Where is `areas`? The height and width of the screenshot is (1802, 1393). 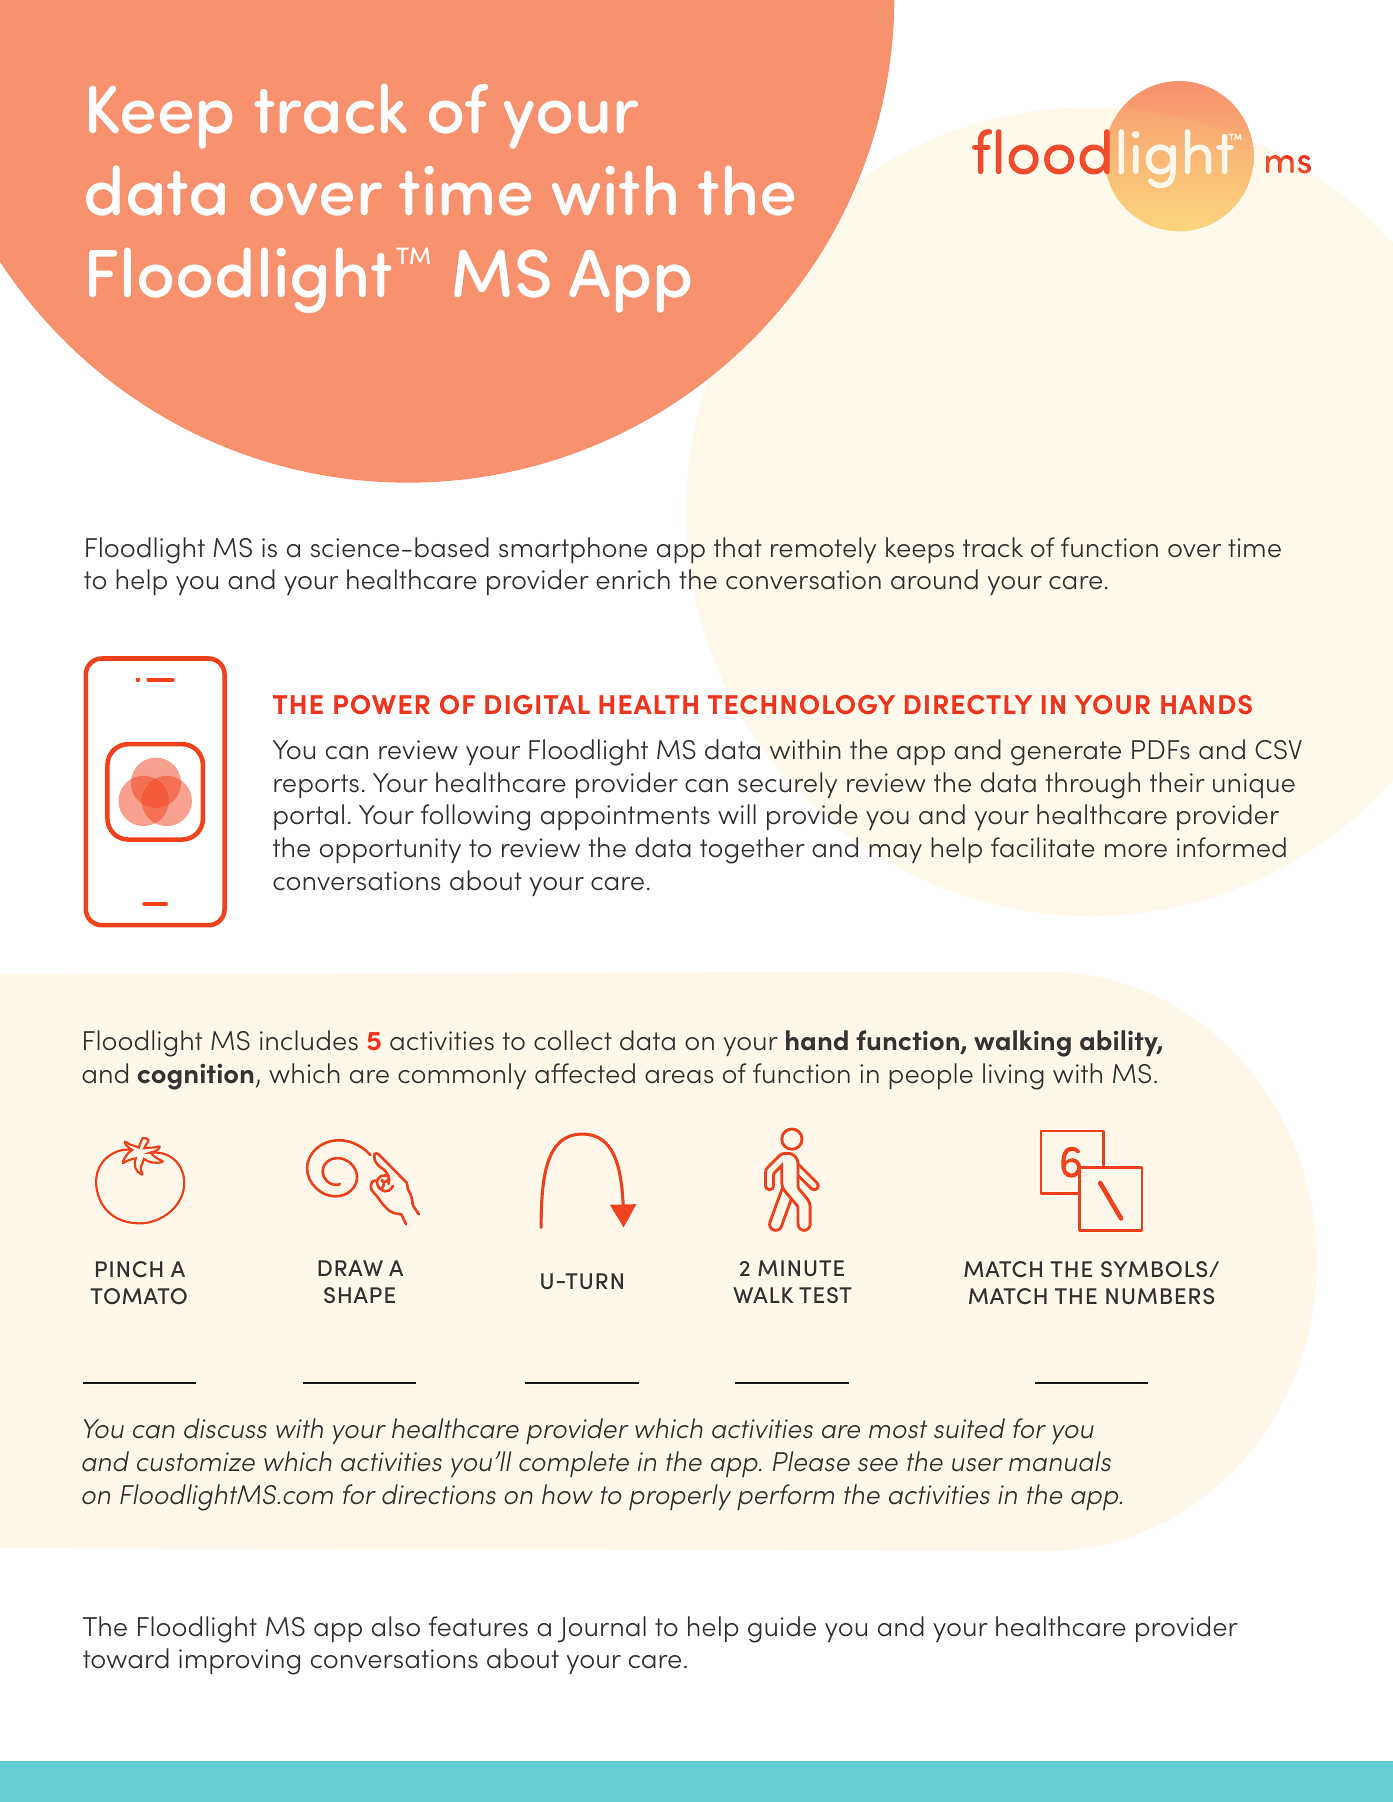
areas is located at coordinates (679, 1077).
